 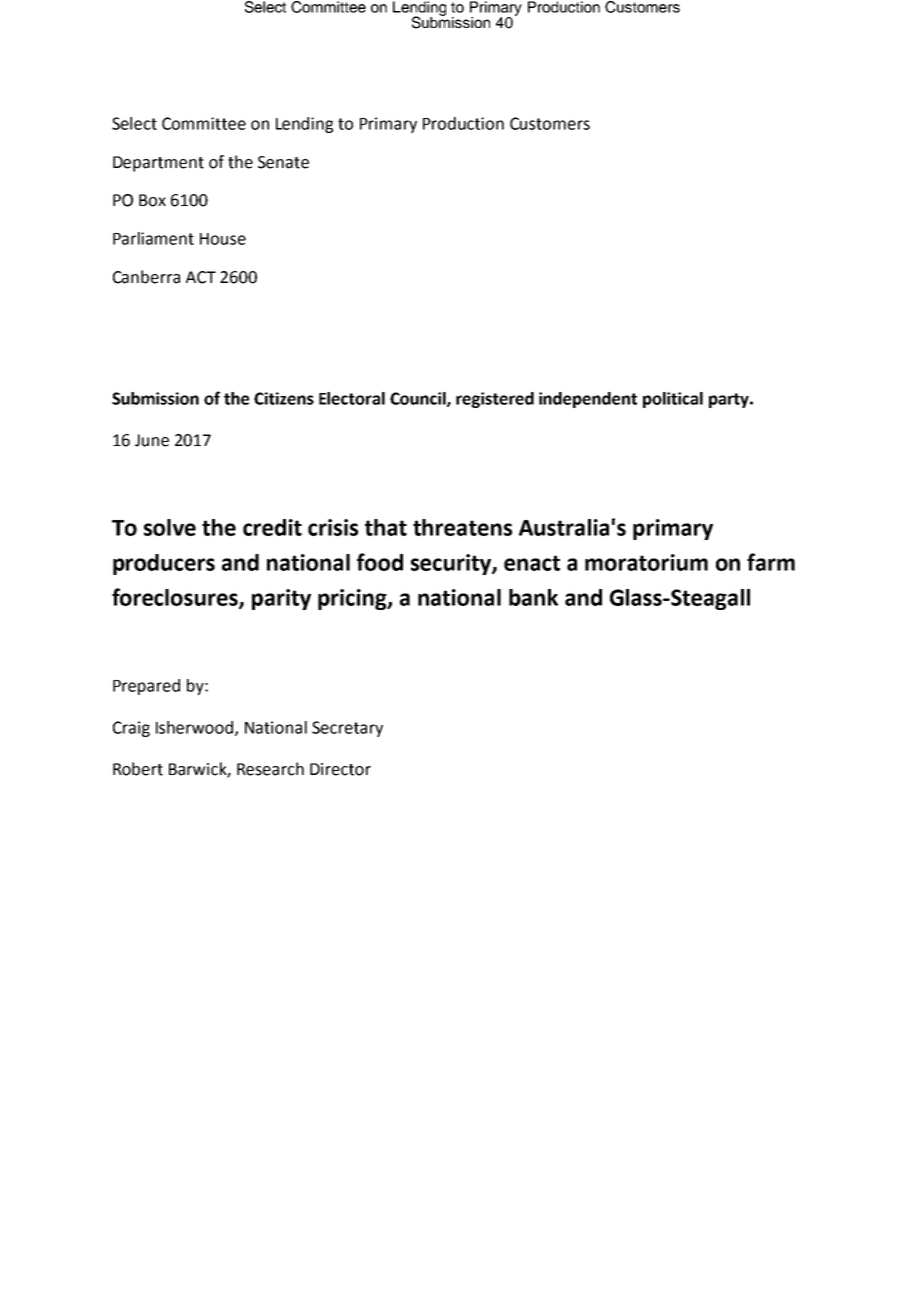 What do you see at coordinates (462, 527) in the page?
I see `threatens` at bounding box center [462, 527].
